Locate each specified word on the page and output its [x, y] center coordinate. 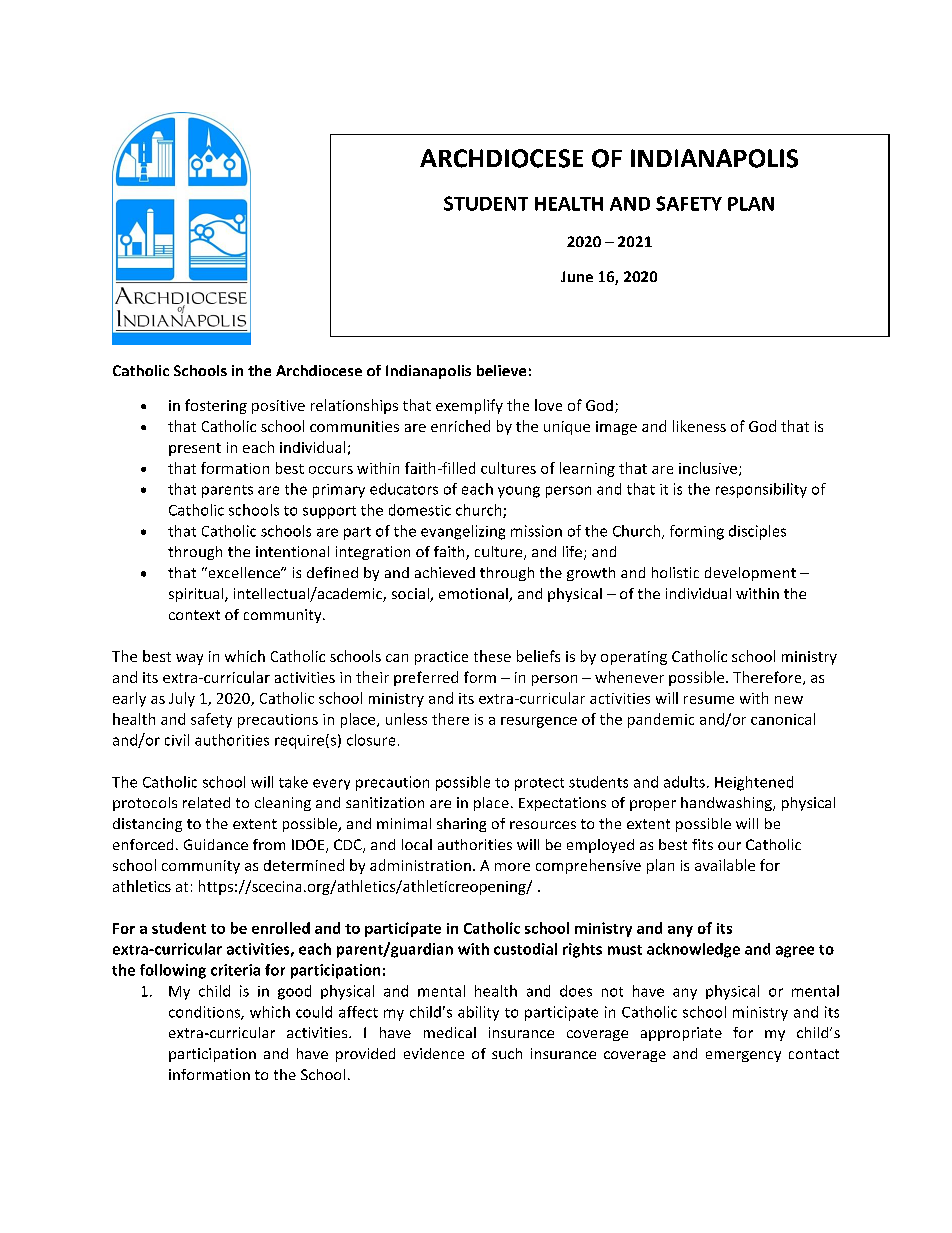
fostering [216, 406]
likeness [699, 426]
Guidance [216, 844]
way [189, 659]
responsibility [761, 490]
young [519, 492]
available [725, 865]
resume [709, 700]
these [492, 656]
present [195, 449]
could [314, 1012]
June [577, 276]
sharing [461, 825]
